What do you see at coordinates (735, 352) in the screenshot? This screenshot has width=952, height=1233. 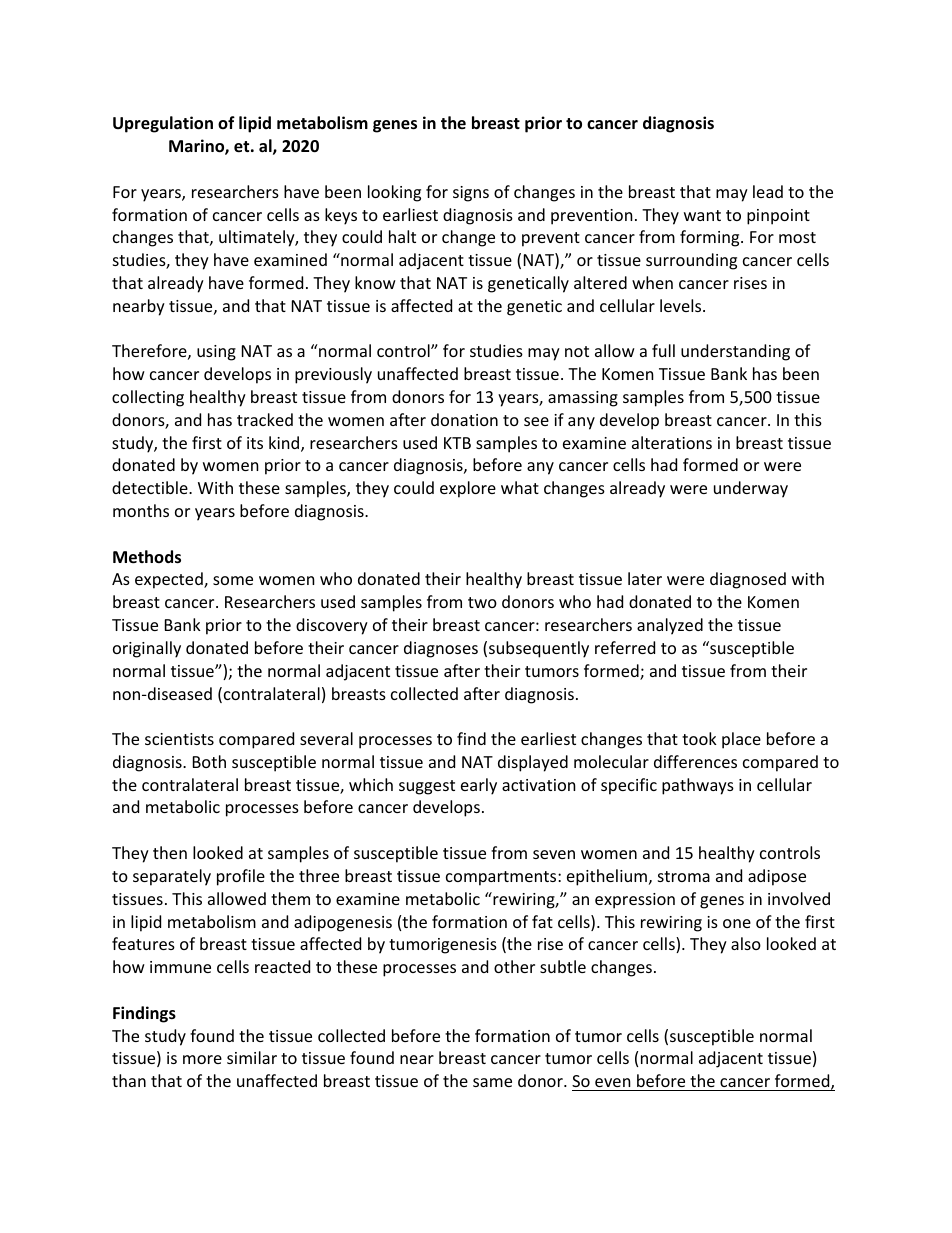 I see `understanding` at bounding box center [735, 352].
